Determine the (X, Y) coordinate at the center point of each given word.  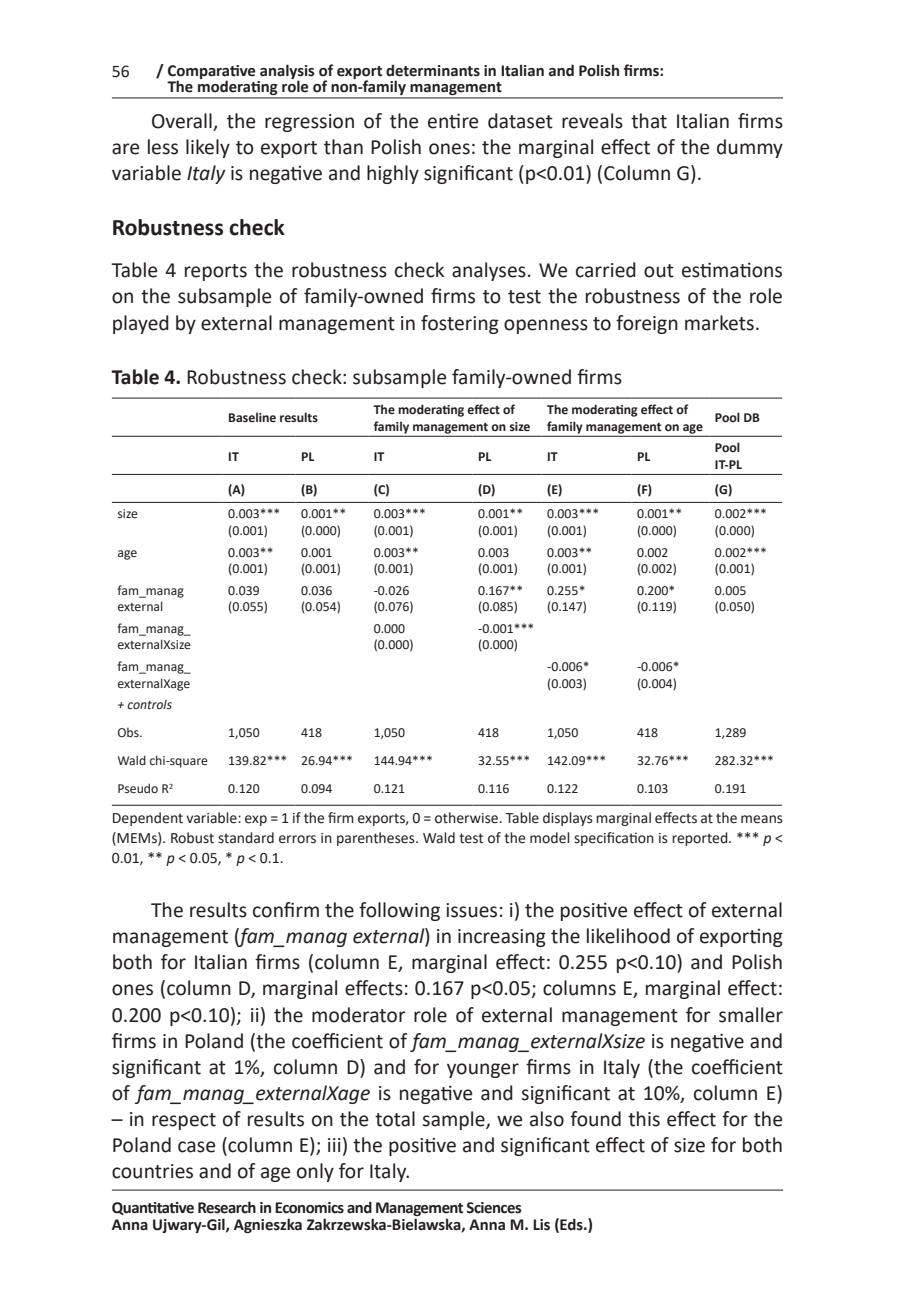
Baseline (252, 417)
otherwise (466, 818)
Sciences (494, 1208)
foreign (647, 324)
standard (246, 838)
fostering (460, 324)
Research (227, 1207)
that (649, 121)
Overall (183, 122)
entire (453, 121)
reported (701, 839)
